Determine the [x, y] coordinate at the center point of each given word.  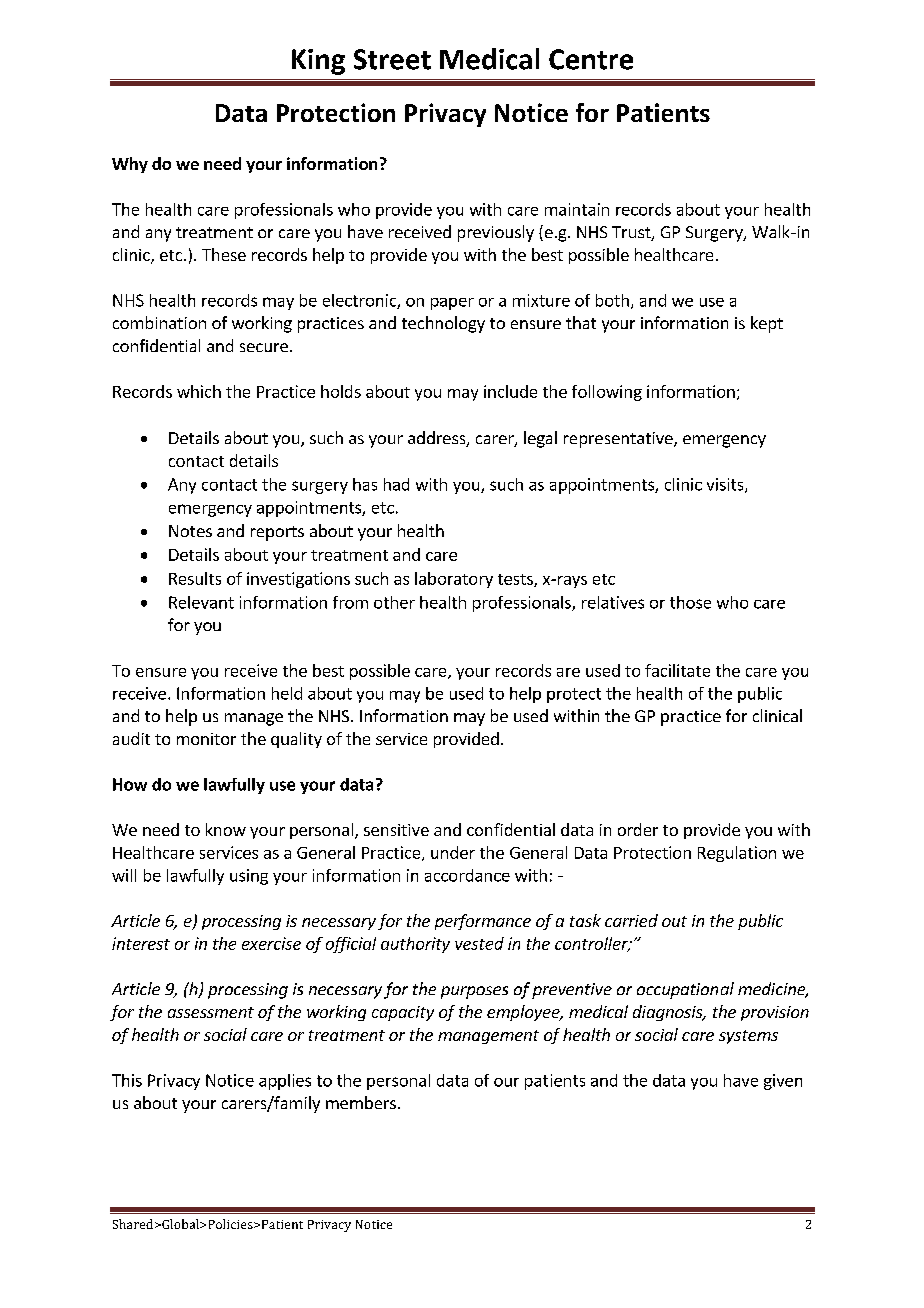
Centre [591, 59]
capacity [403, 1013]
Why [130, 165]
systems [748, 1037]
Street [392, 59]
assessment [211, 1012]
